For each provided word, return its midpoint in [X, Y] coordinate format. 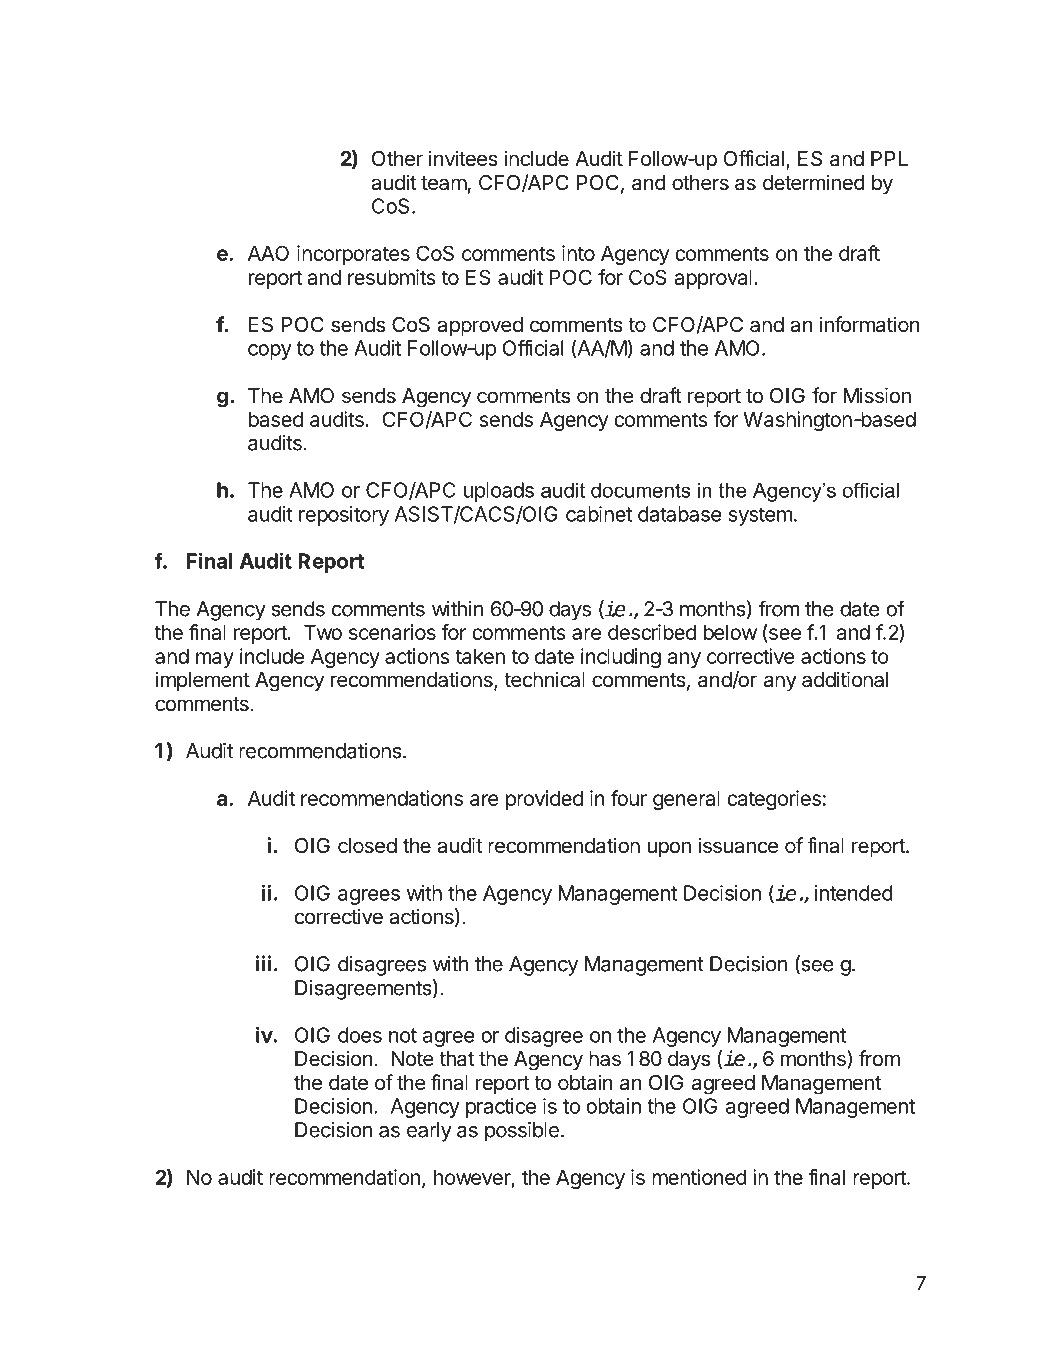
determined [814, 182]
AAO [268, 253]
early [429, 1132]
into [578, 253]
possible [522, 1132]
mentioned [699, 1177]
